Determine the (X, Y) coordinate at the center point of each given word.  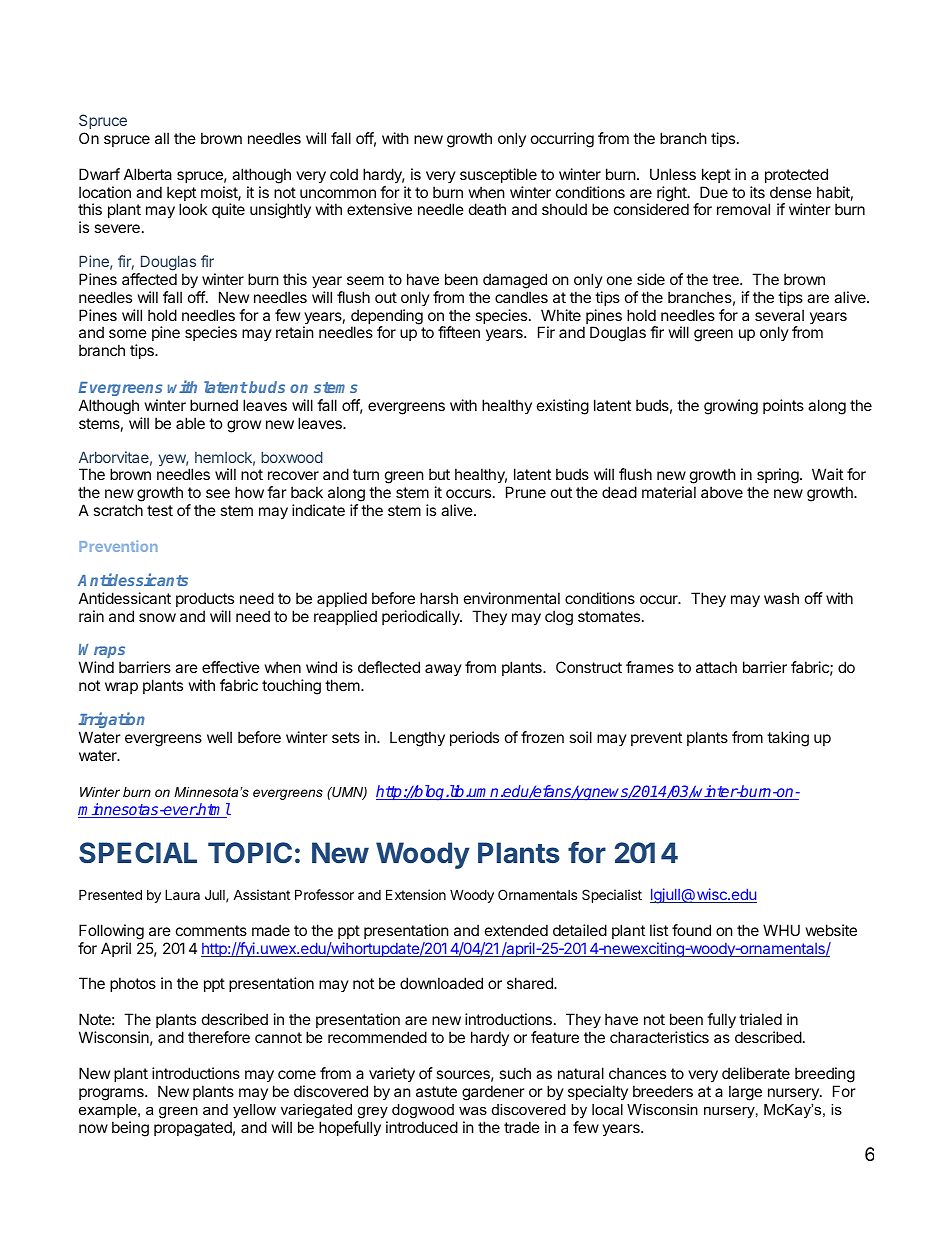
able (190, 423)
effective (231, 667)
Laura (182, 894)
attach (716, 667)
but (439, 474)
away (443, 670)
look (193, 209)
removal (743, 209)
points (783, 406)
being (130, 1129)
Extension (416, 894)
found (691, 930)
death (487, 209)
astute (436, 1091)
